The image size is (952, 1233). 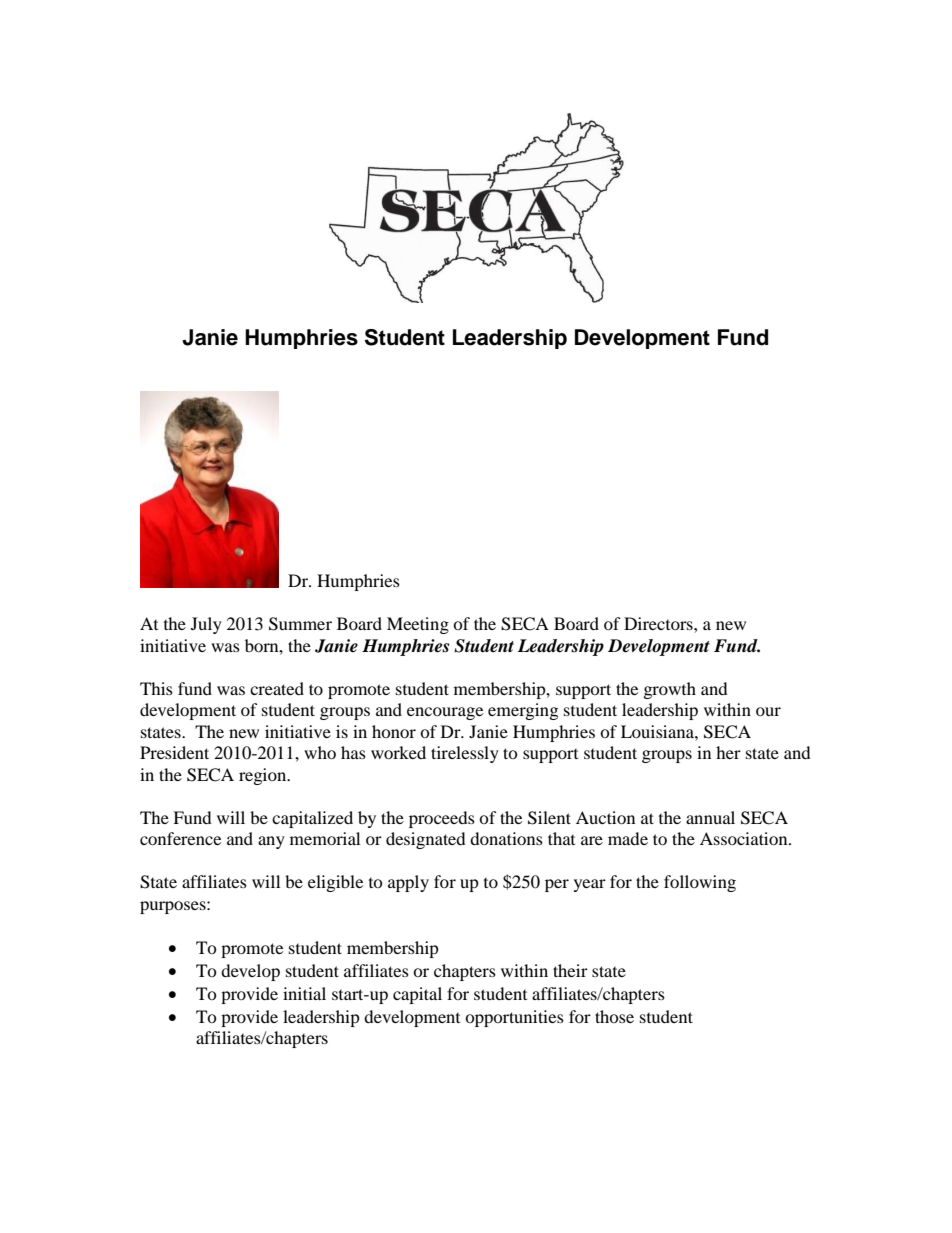 What do you see at coordinates (335, 883) in the screenshot?
I see `eligible` at bounding box center [335, 883].
